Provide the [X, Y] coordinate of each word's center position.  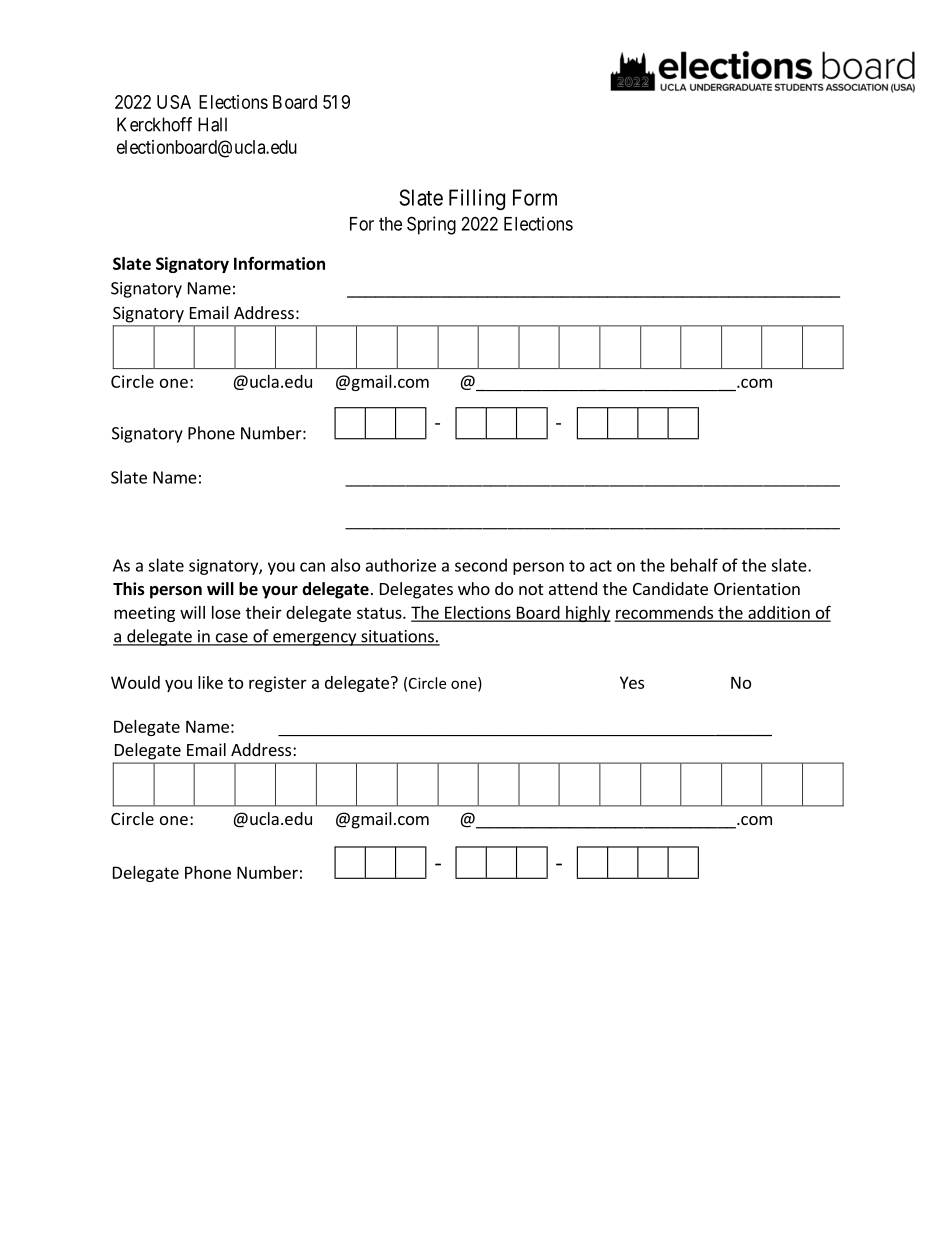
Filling [477, 199]
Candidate [670, 588]
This [129, 589]
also [345, 565]
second [481, 565]
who [474, 588]
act [601, 566]
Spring [431, 225]
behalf [694, 565]
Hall [212, 124]
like [210, 682]
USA [174, 102]
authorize [401, 565]
